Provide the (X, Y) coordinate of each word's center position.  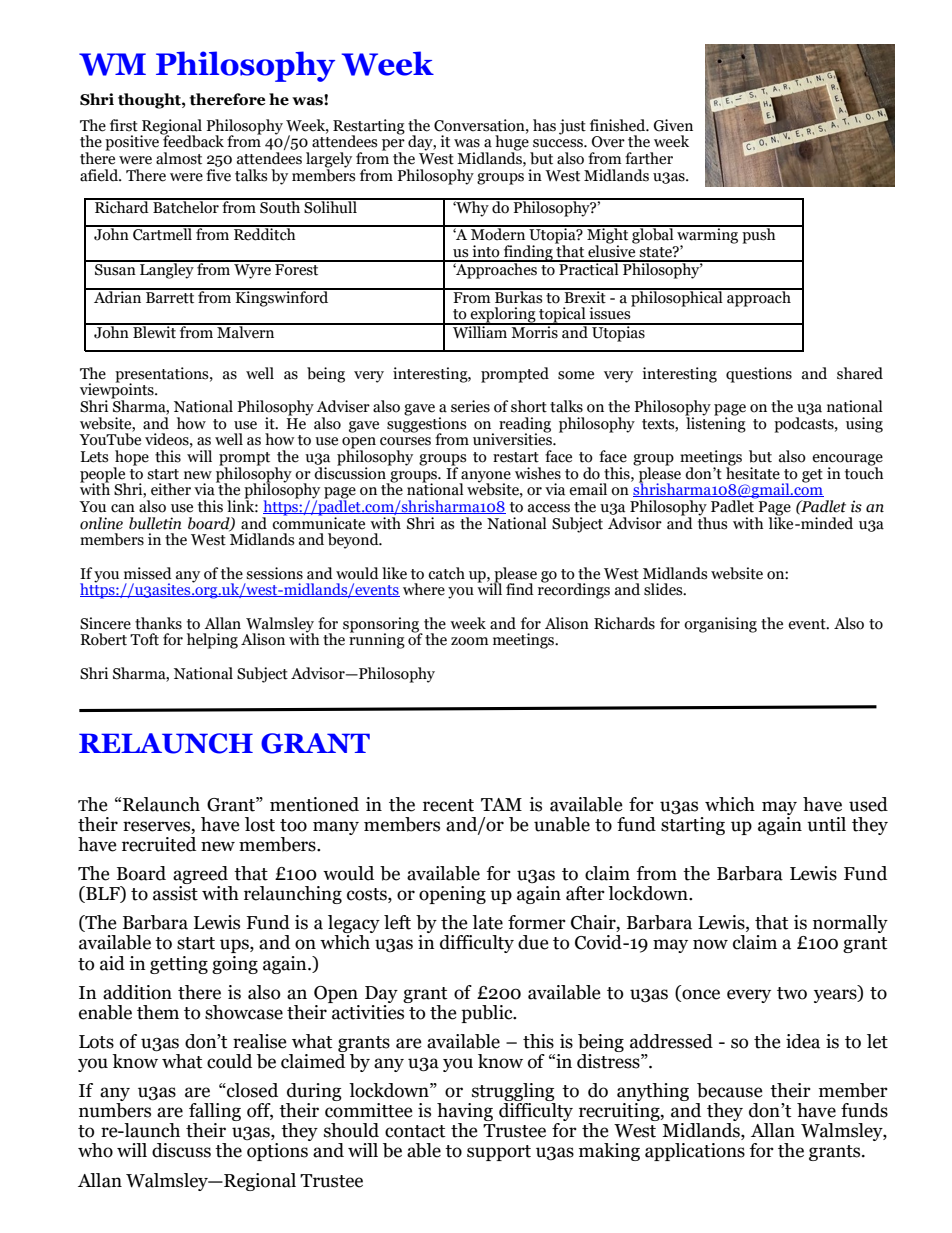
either (171, 489)
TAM (501, 804)
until (826, 824)
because (730, 1090)
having (465, 1113)
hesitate (753, 472)
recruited (159, 844)
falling (215, 1113)
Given (673, 125)
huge (513, 143)
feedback (192, 140)
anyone (485, 478)
